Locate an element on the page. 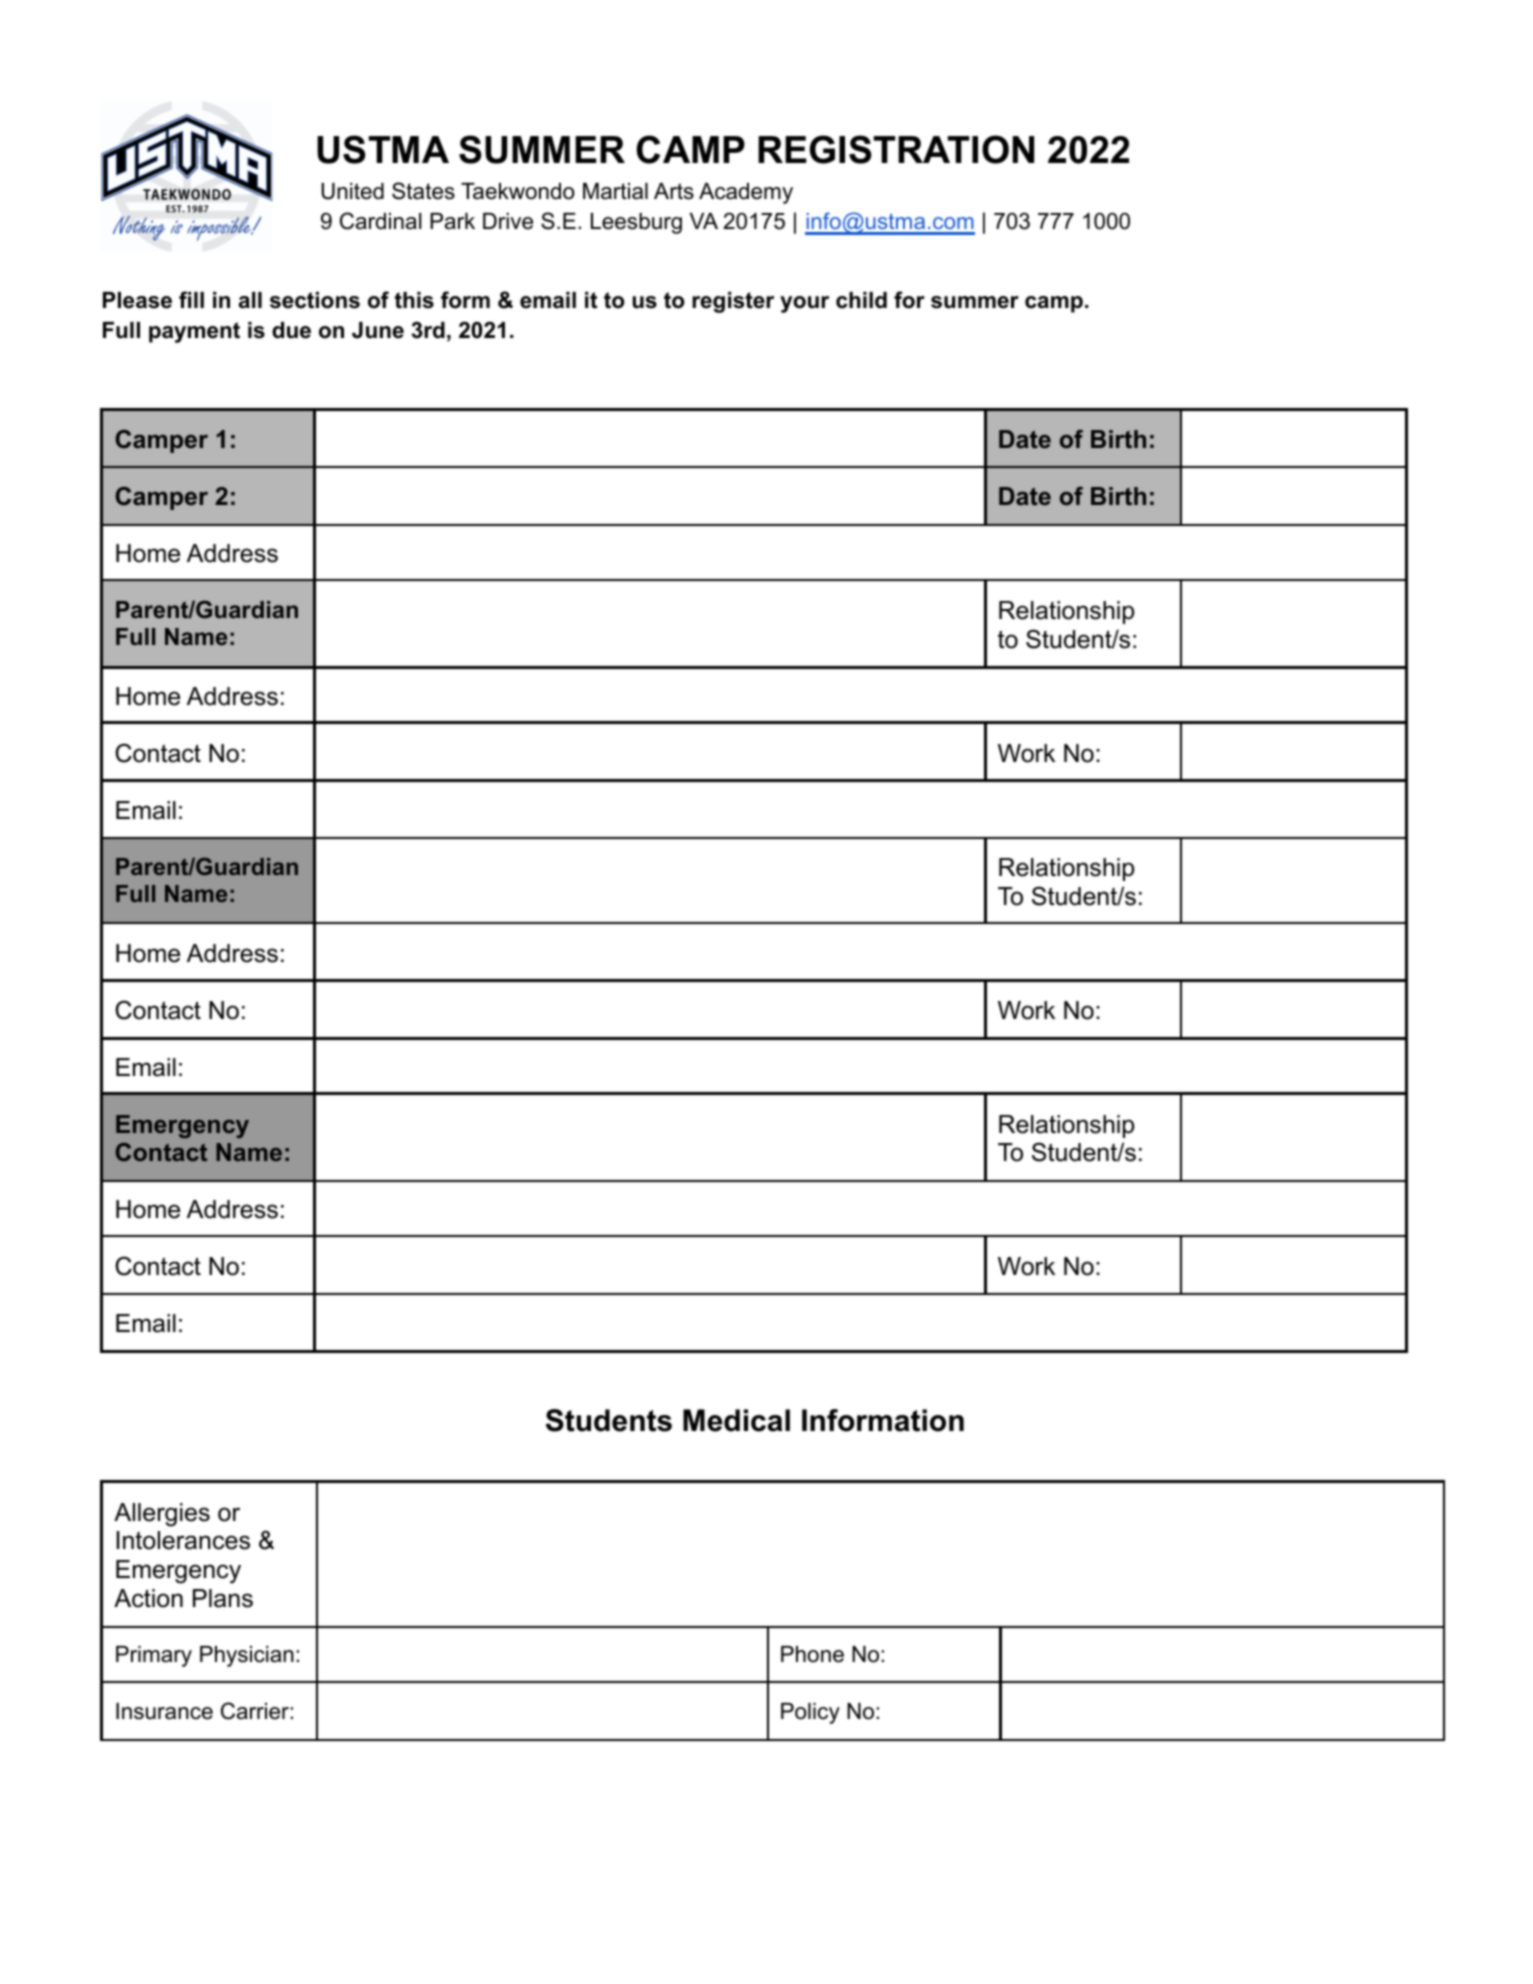 The image size is (1533, 1984). Policy is located at coordinates (810, 1713).
